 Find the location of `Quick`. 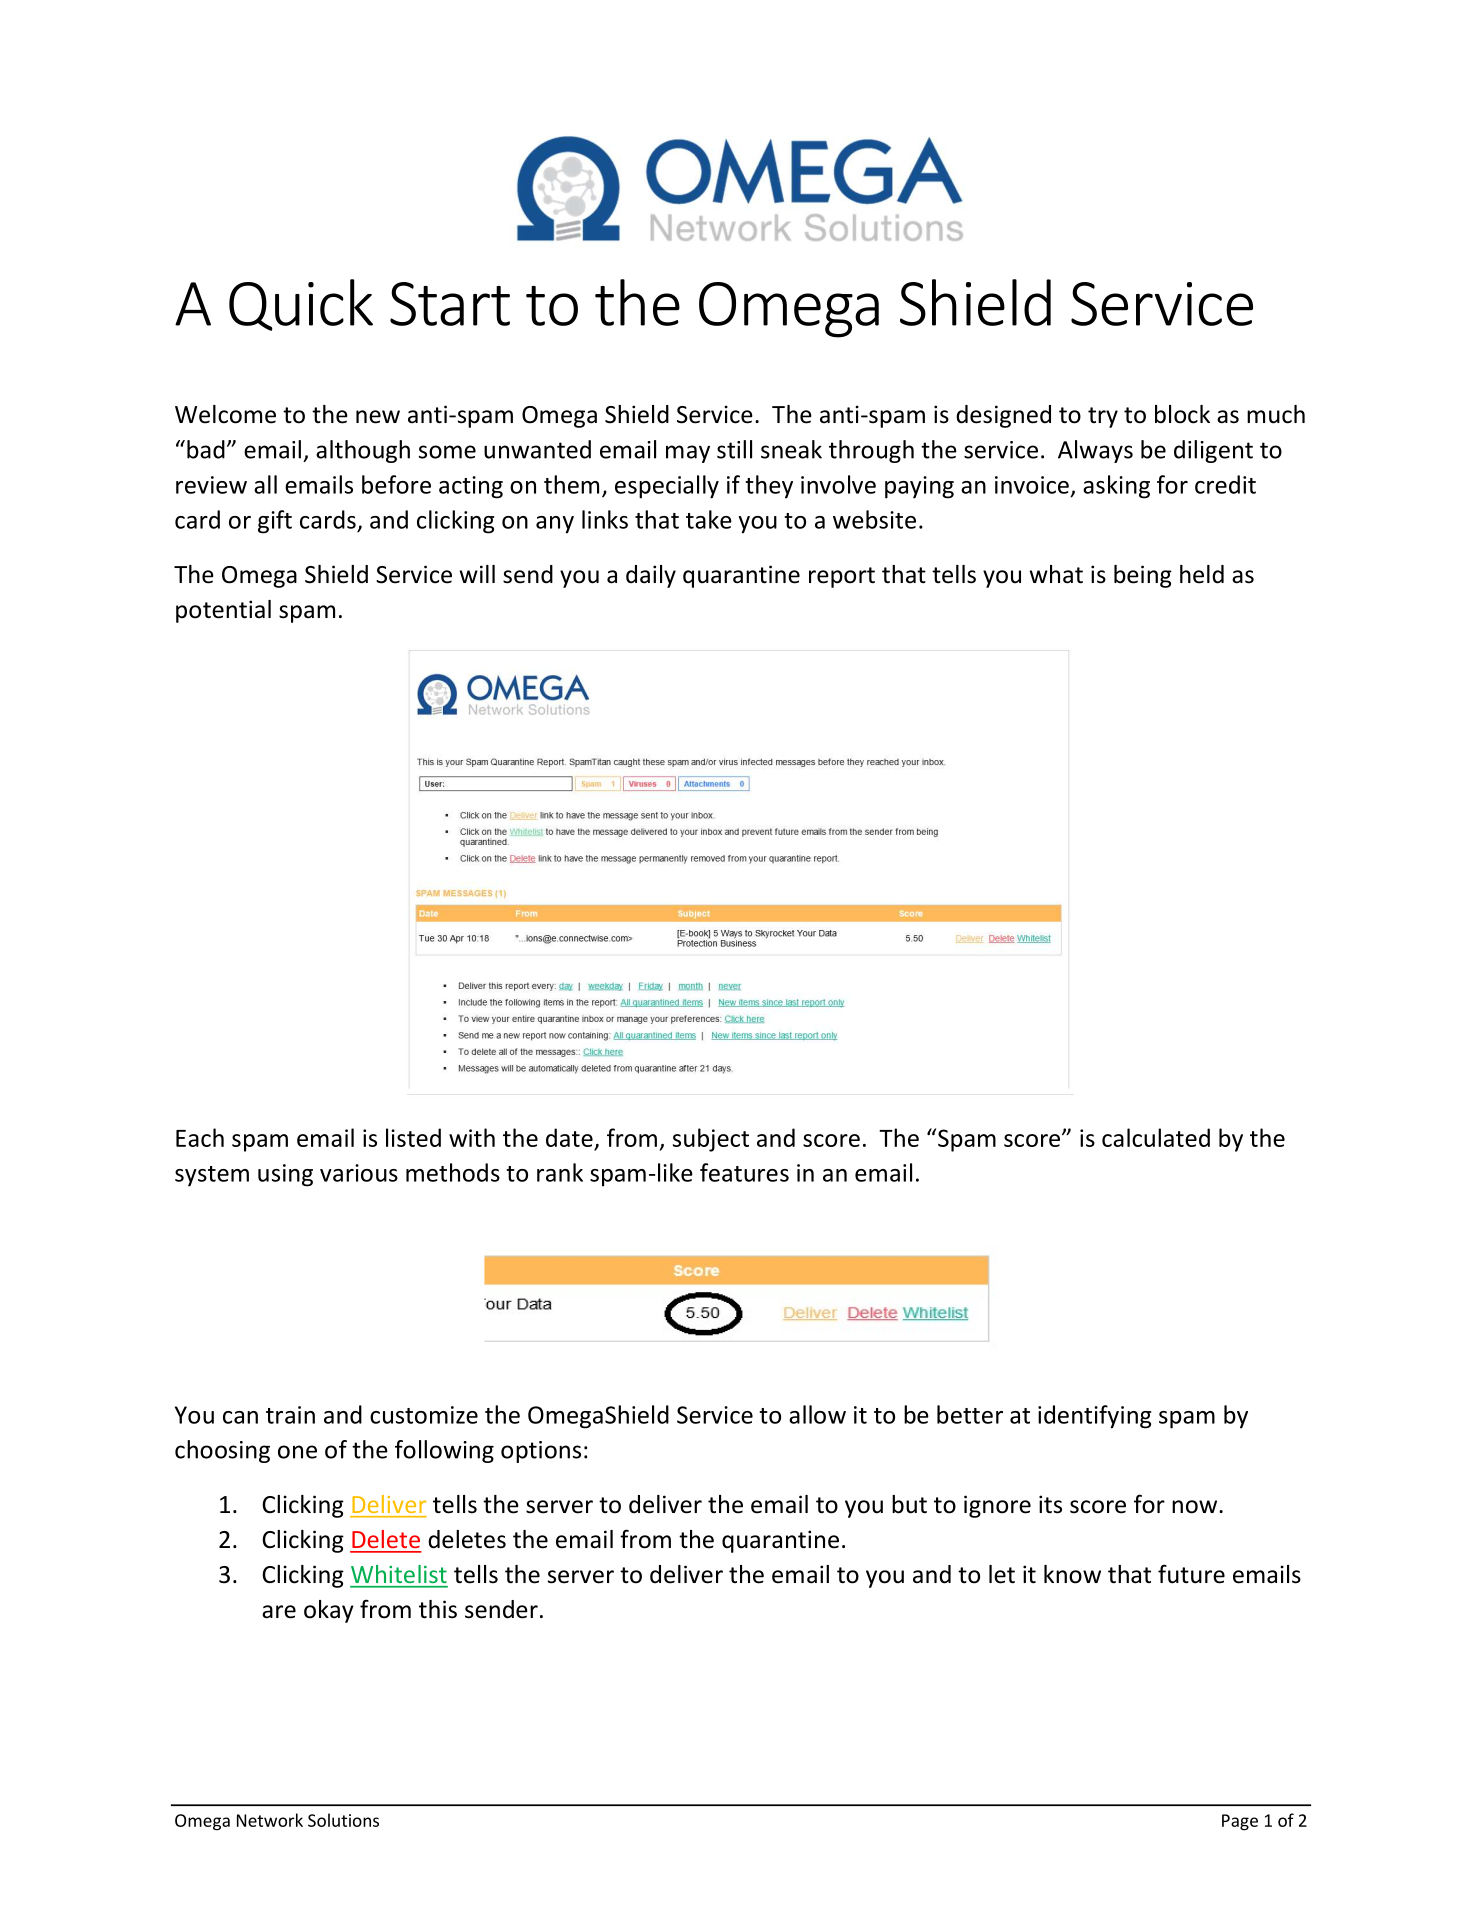

Quick is located at coordinates (301, 305).
